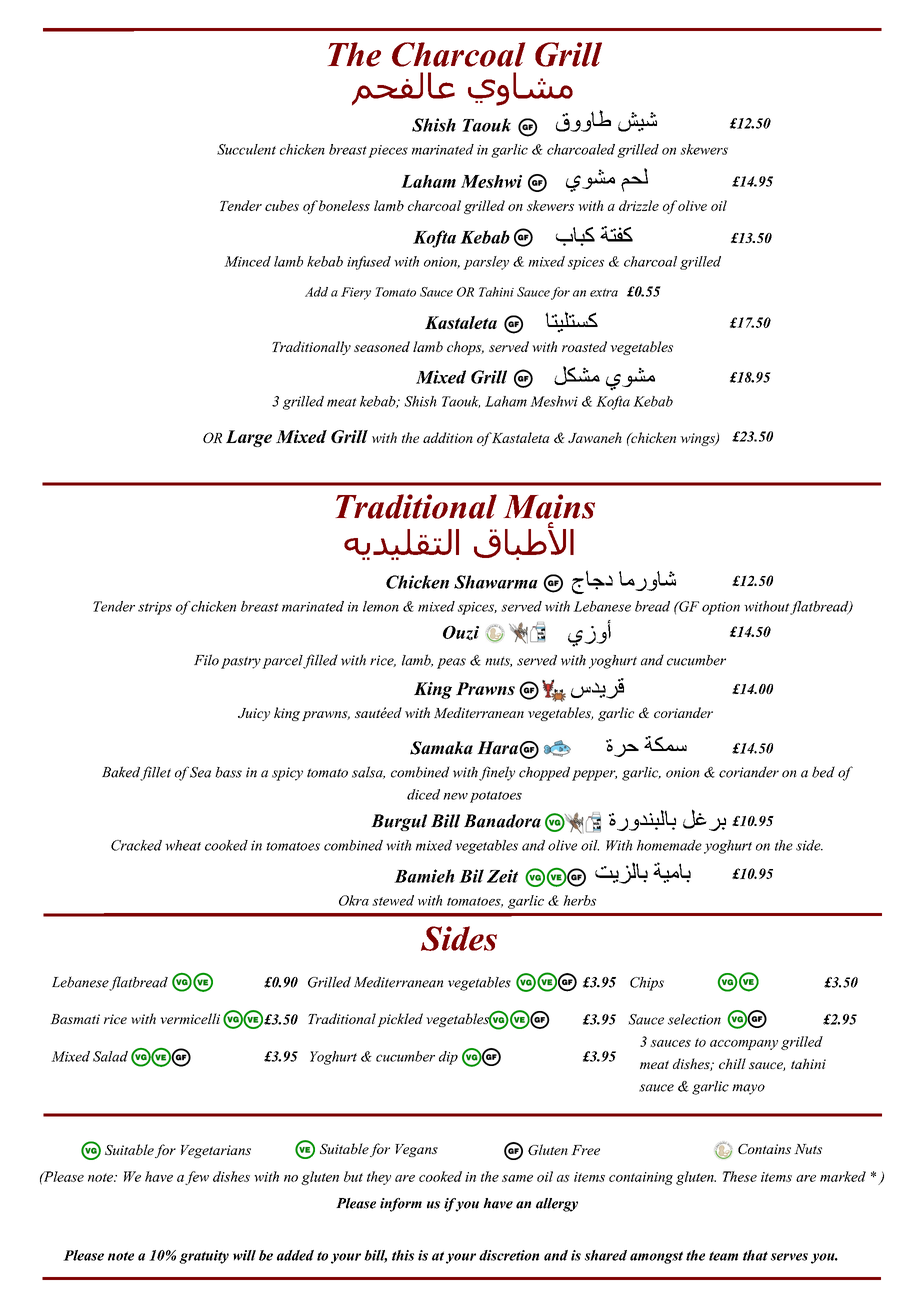 Image resolution: width=924 pixels, height=1308 pixels. Describe the element at coordinates (448, 1058) in the screenshot. I see `dip` at that location.
